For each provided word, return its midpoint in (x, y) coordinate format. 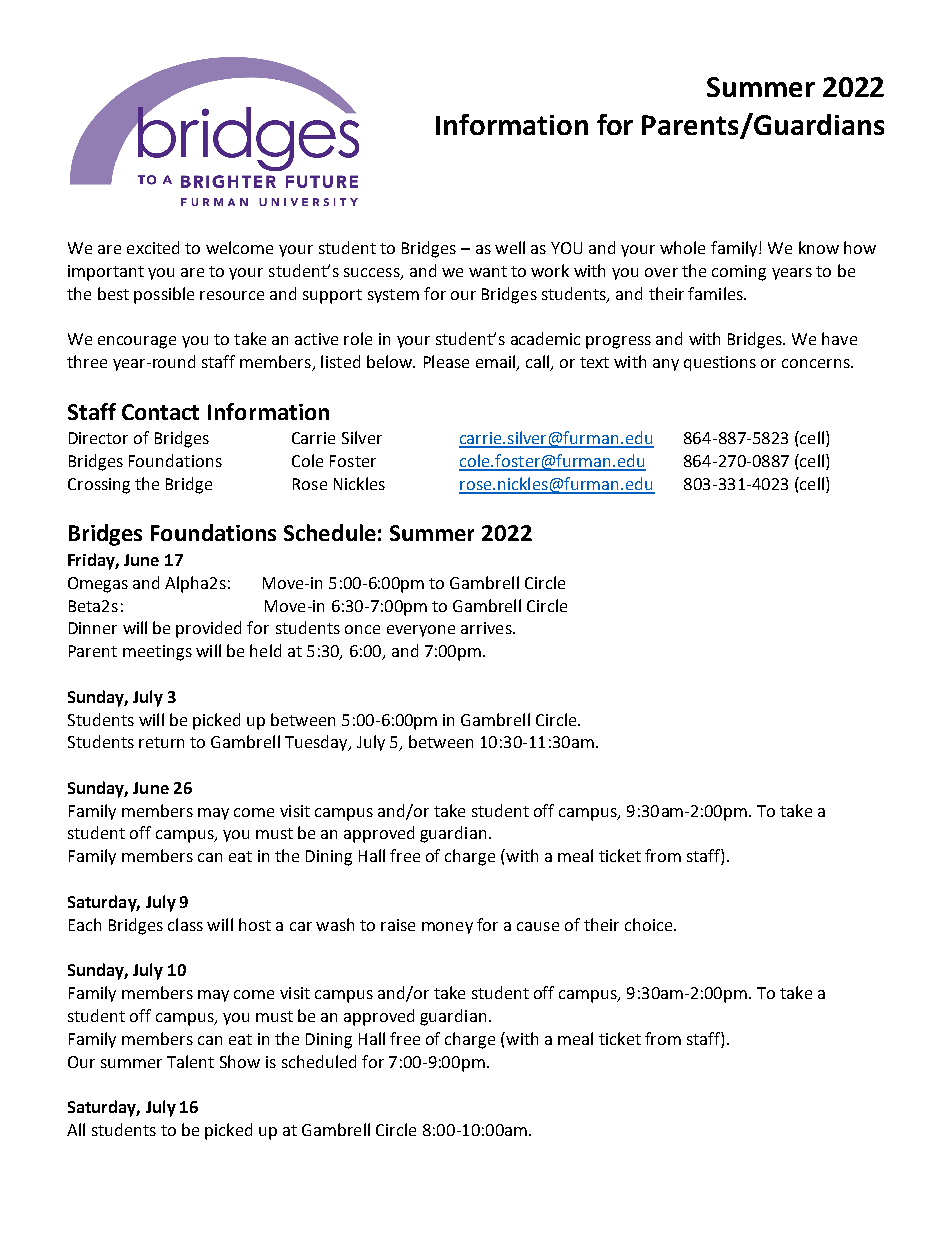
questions (720, 363)
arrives (487, 628)
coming (739, 273)
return (161, 742)
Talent (190, 1061)
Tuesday (317, 743)
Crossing (99, 486)
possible (164, 295)
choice (650, 924)
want (488, 271)
